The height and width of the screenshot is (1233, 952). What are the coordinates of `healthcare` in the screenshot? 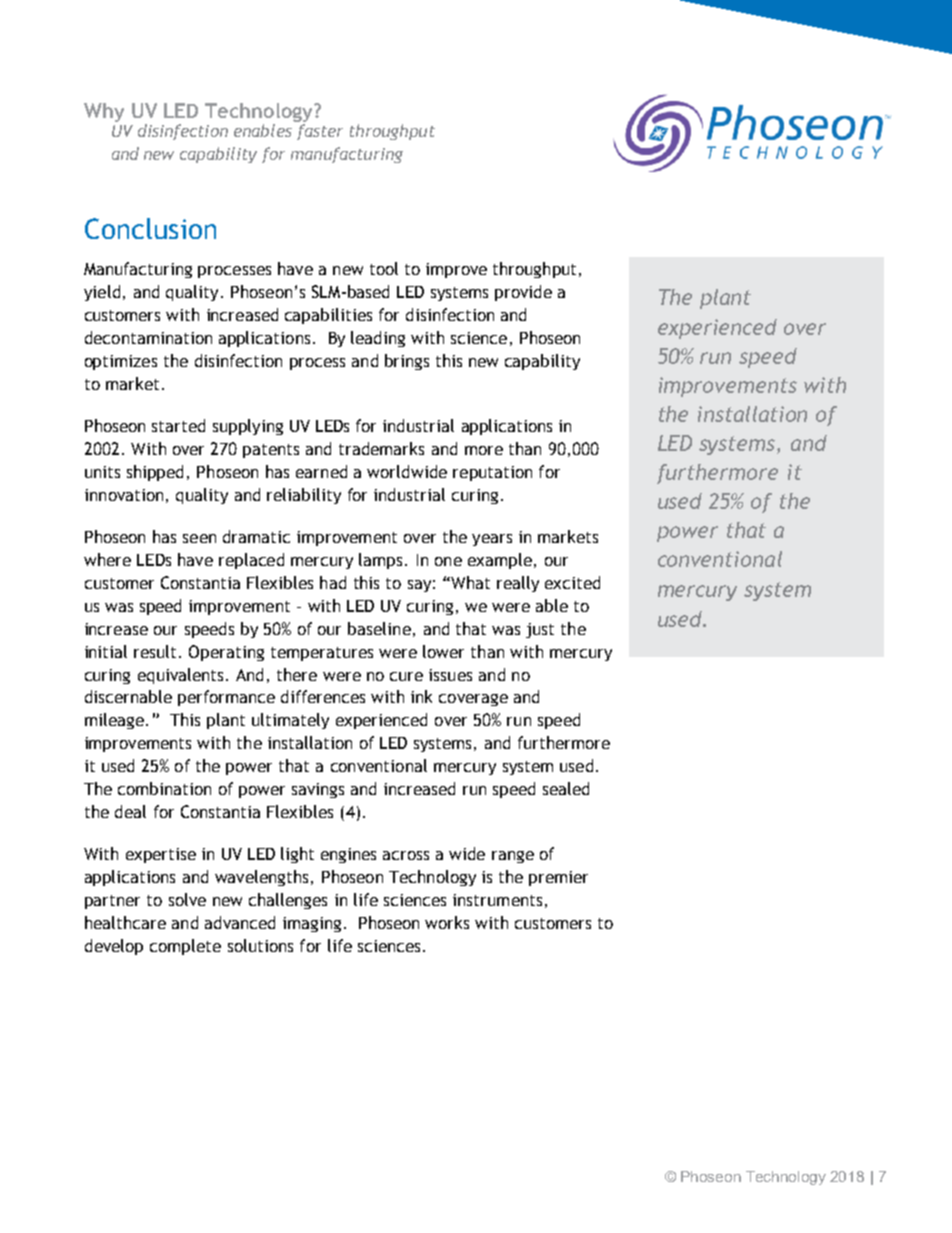 It's located at (125, 922).
